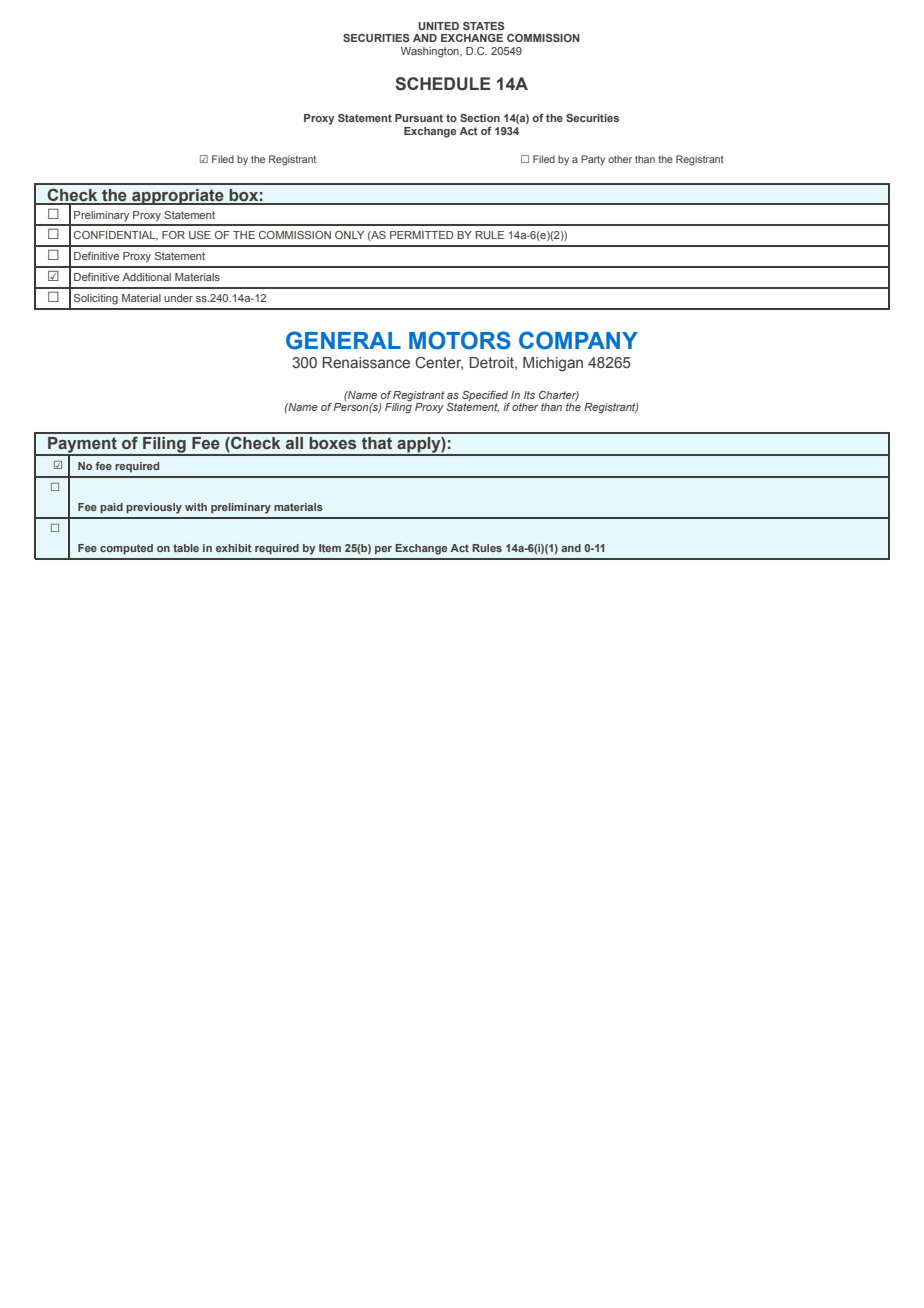  Describe the element at coordinates (442, 84) in the screenshot. I see `SCHEDULE` at that location.
